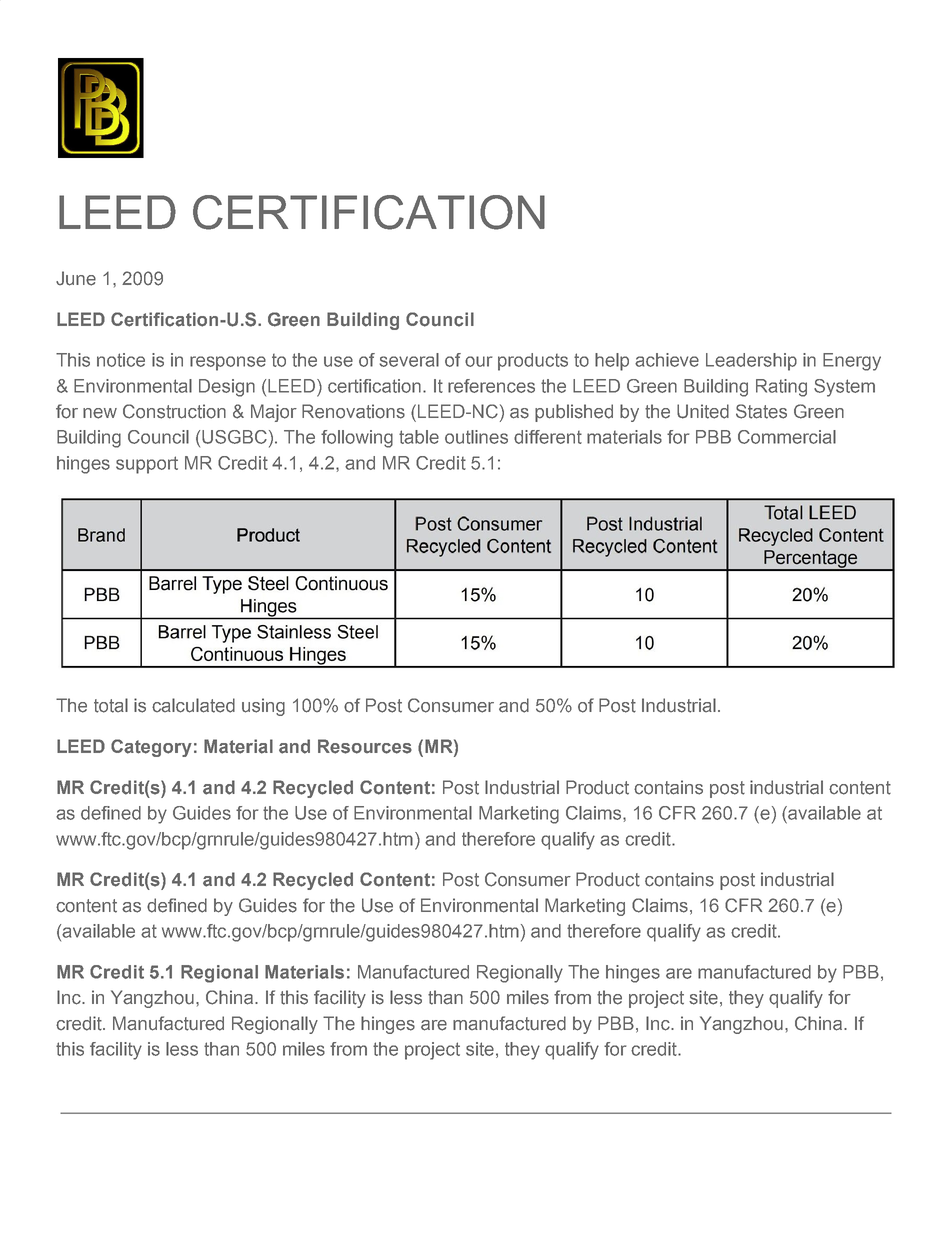 The image size is (952, 1233). What do you see at coordinates (151, 748) in the image?
I see `Category` at bounding box center [151, 748].
